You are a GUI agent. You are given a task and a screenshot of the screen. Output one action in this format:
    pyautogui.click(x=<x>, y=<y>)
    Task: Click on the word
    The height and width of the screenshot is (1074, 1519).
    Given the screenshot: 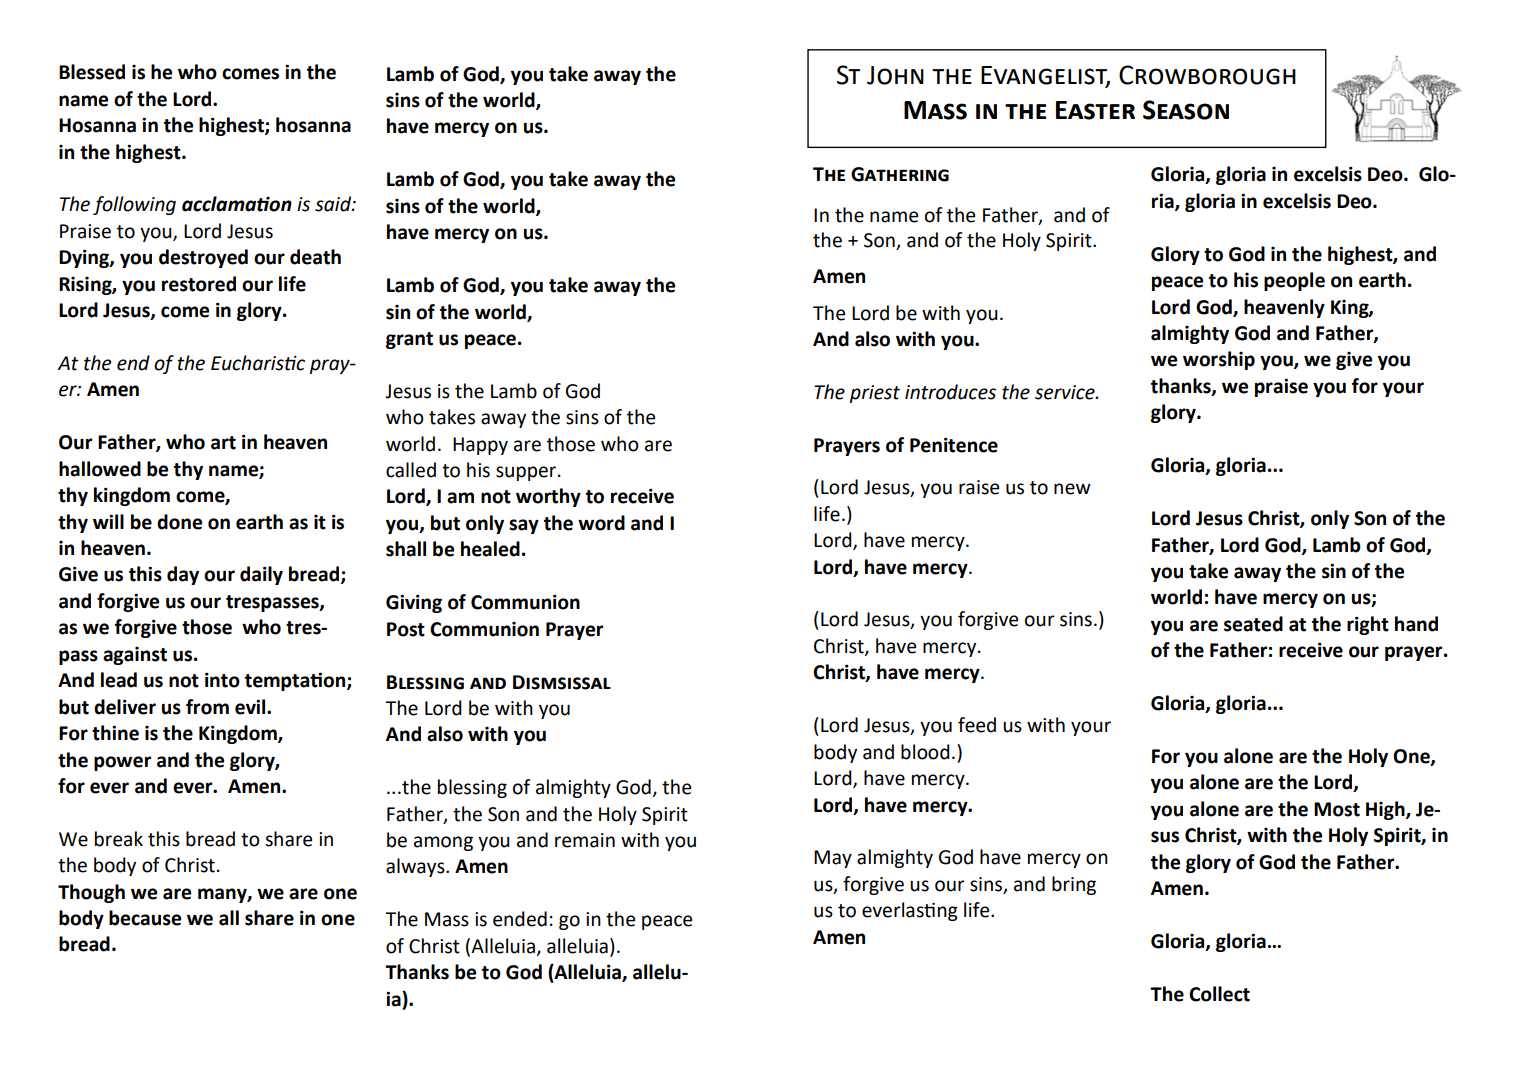 What is the action you would take?
    pyautogui.click(x=601, y=523)
